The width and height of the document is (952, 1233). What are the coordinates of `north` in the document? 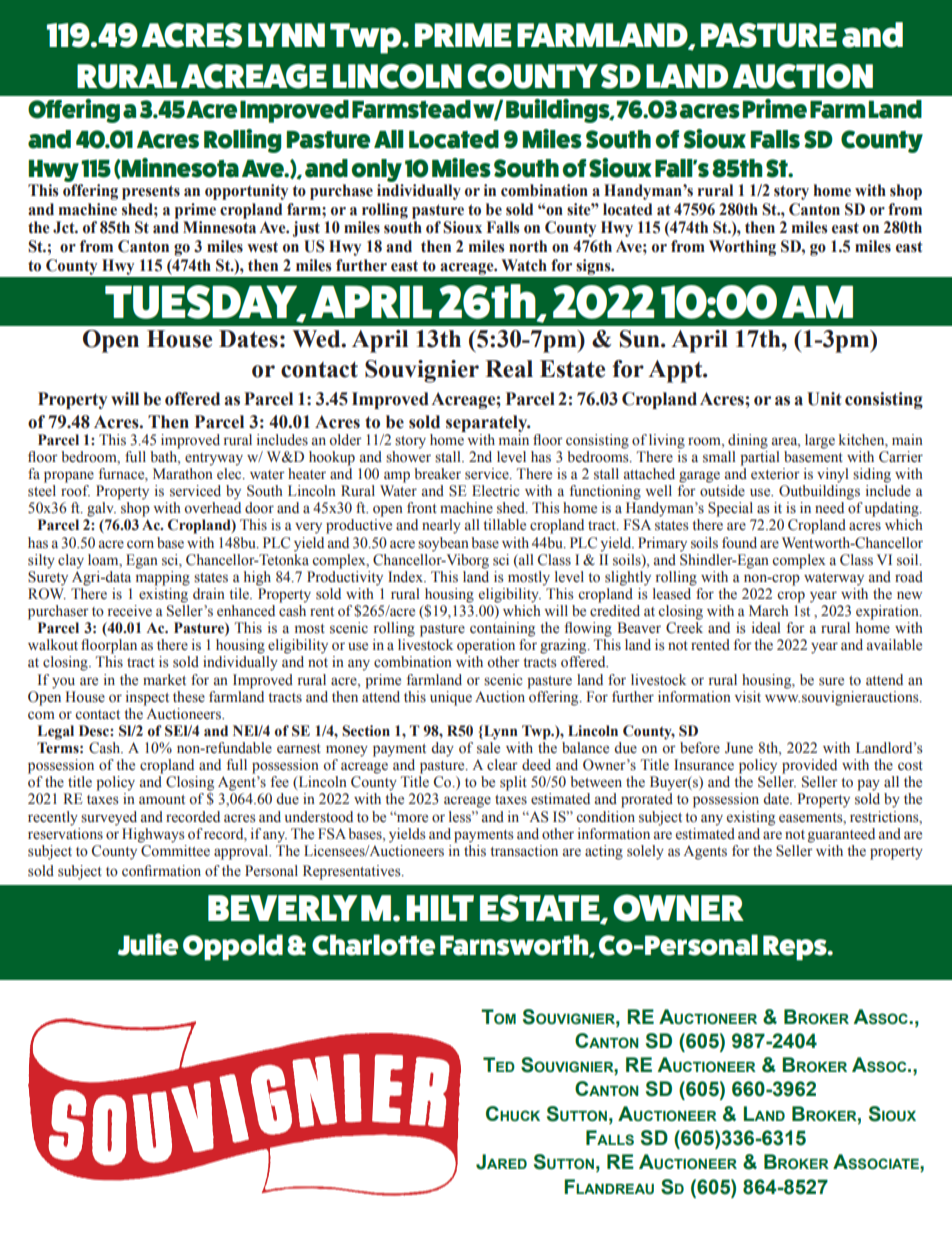 It's located at (528, 246).
